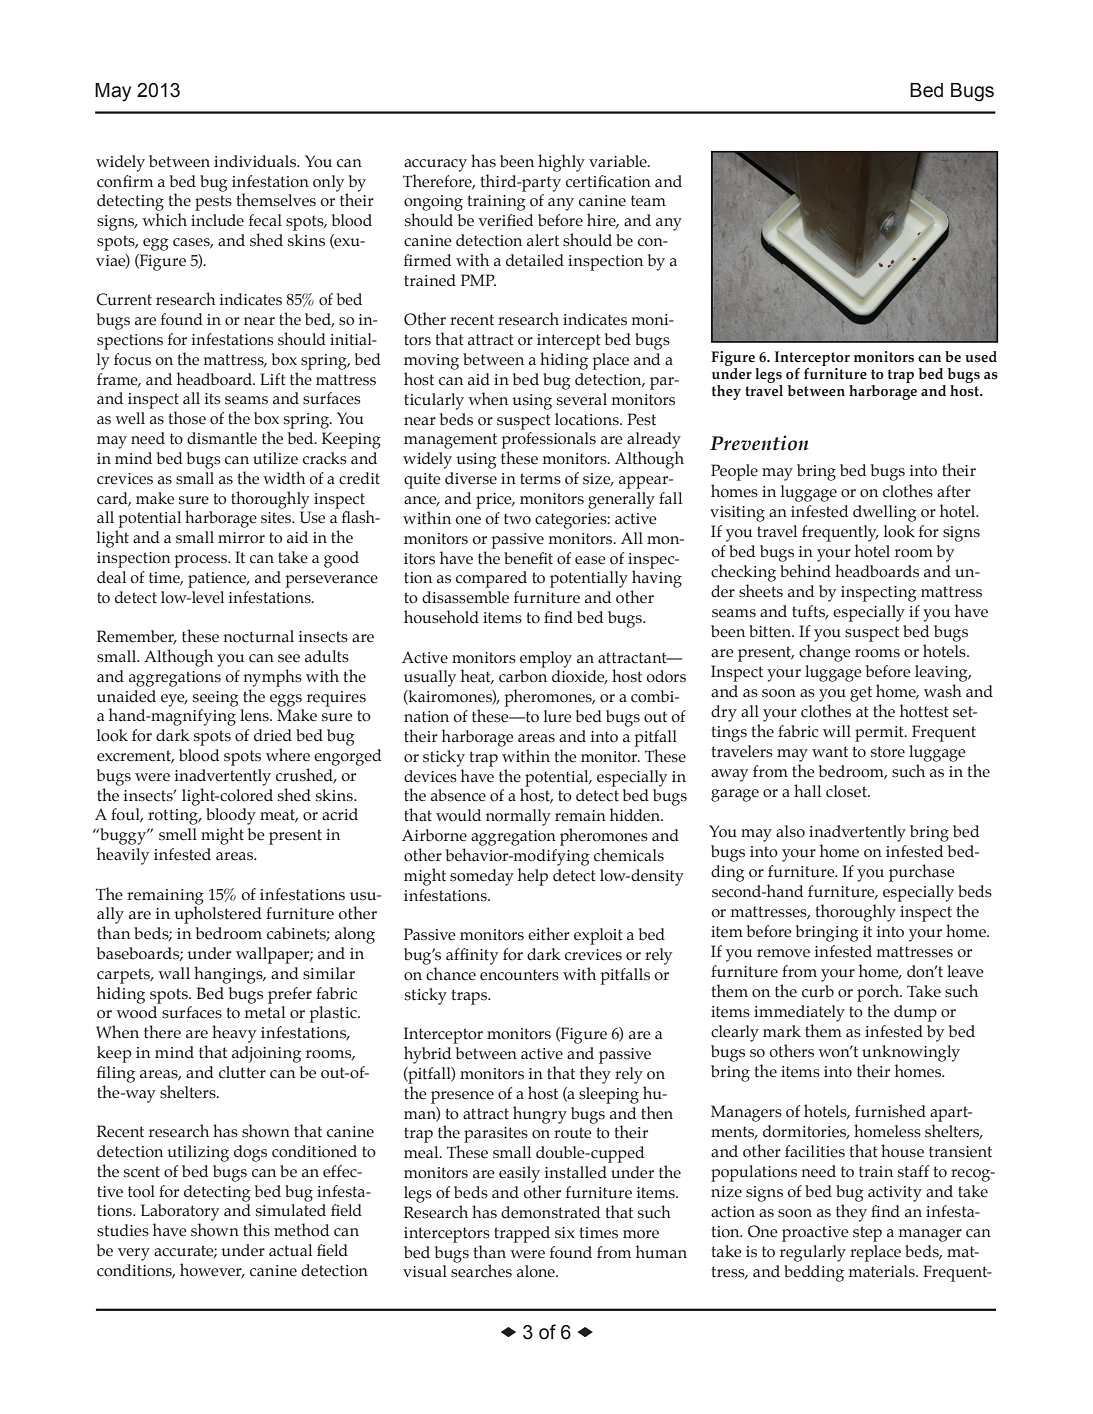 The width and height of the screenshot is (1093, 1414). I want to click on team, so click(648, 201).
